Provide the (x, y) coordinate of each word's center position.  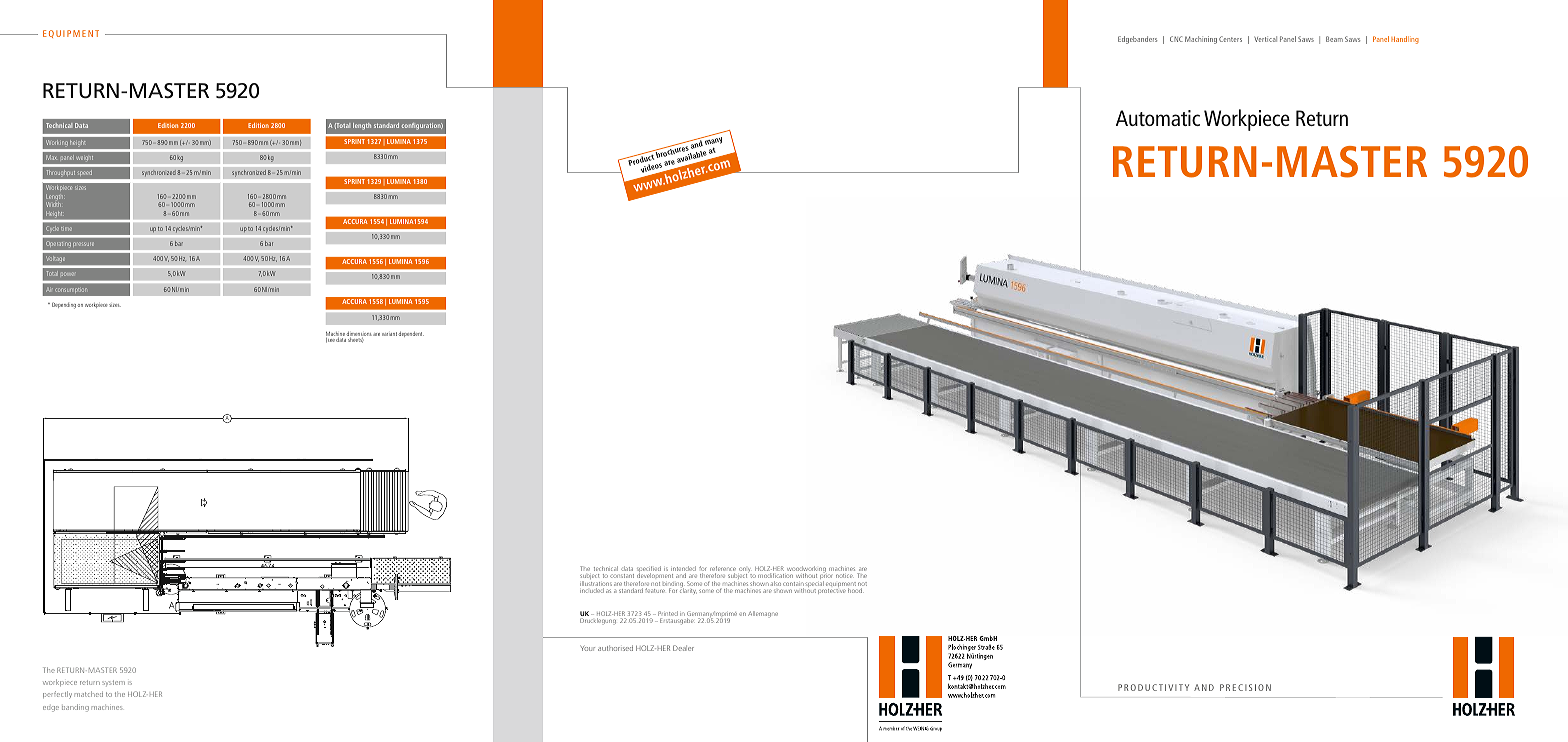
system (113, 682)
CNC (1176, 39)
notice (843, 576)
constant (622, 576)
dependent (411, 334)
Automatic (1158, 118)
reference (723, 570)
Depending (64, 305)
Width (53, 204)
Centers (1230, 39)
